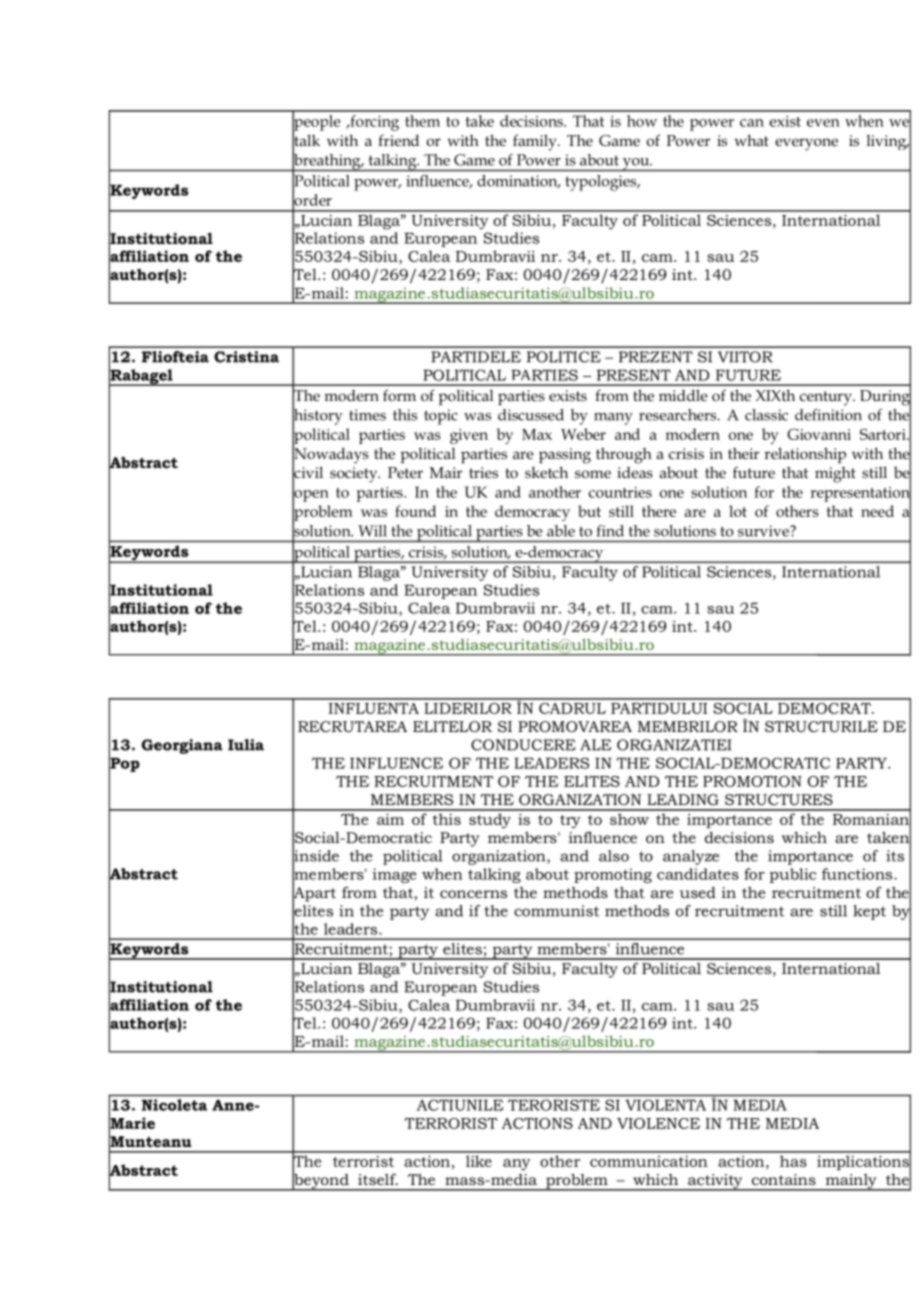  I want to click on itself, so click(378, 1179).
